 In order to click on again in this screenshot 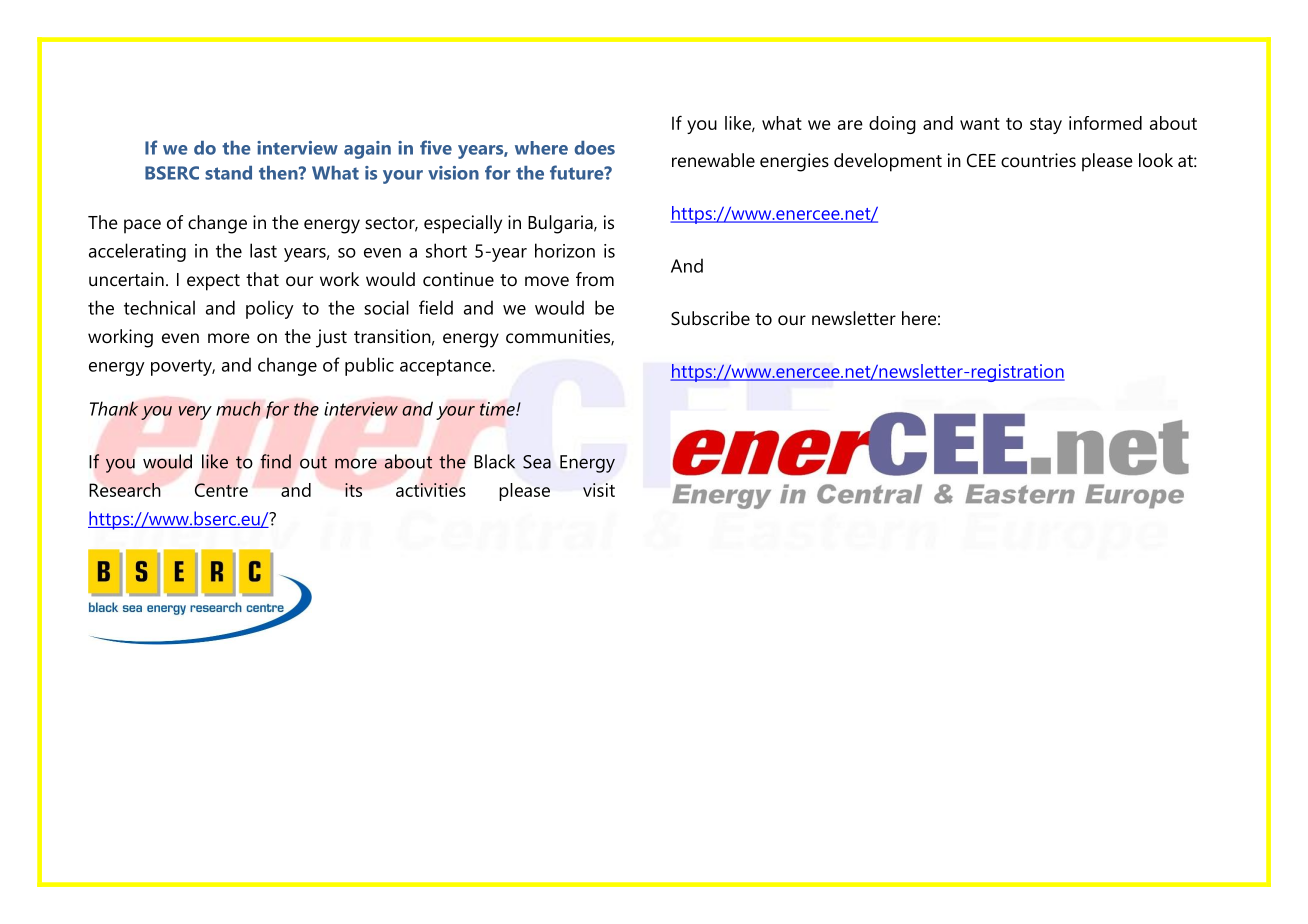, I will do `click(367, 150)`.
